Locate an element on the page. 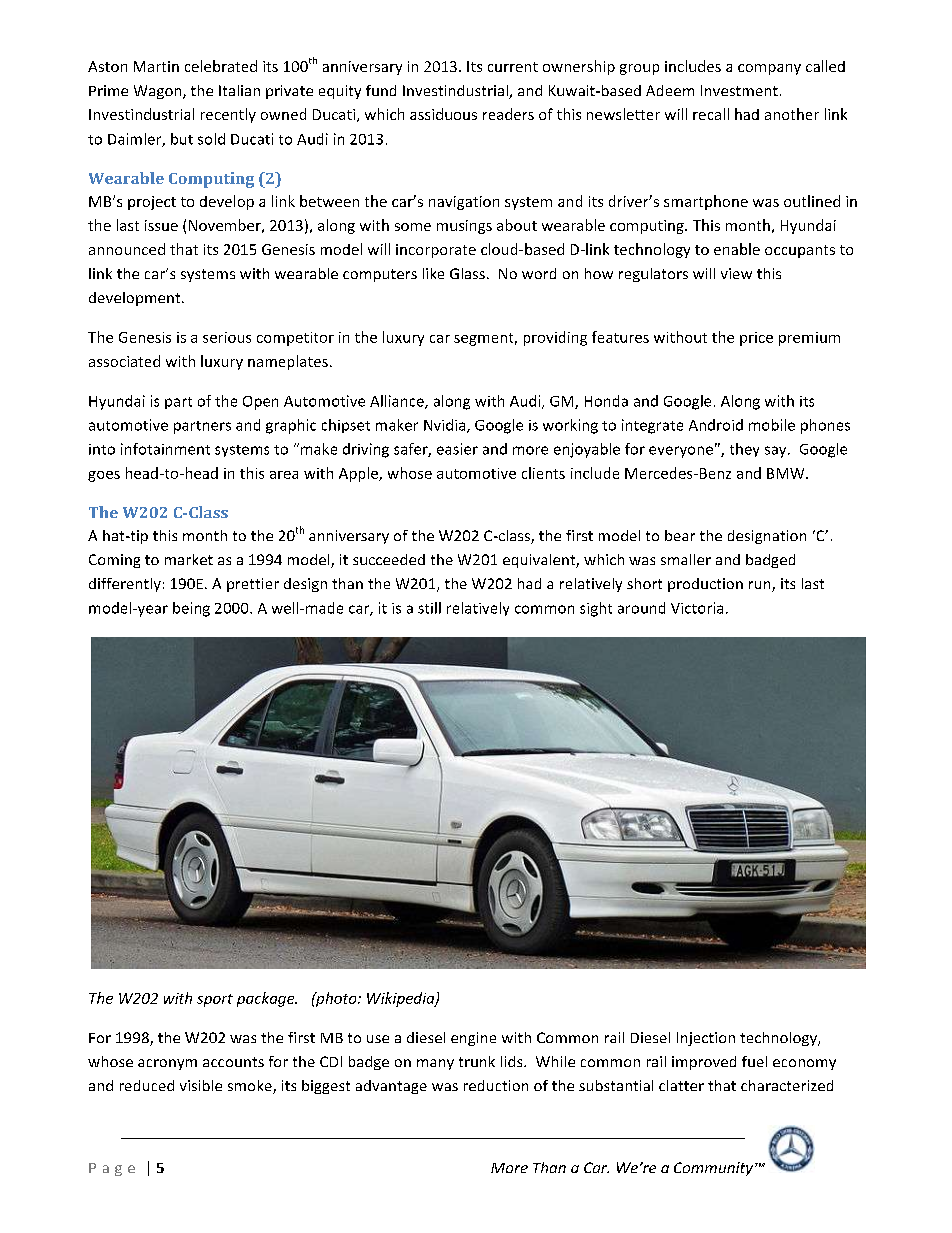 The width and height of the page is (952, 1233). Community is located at coordinates (715, 1169).
